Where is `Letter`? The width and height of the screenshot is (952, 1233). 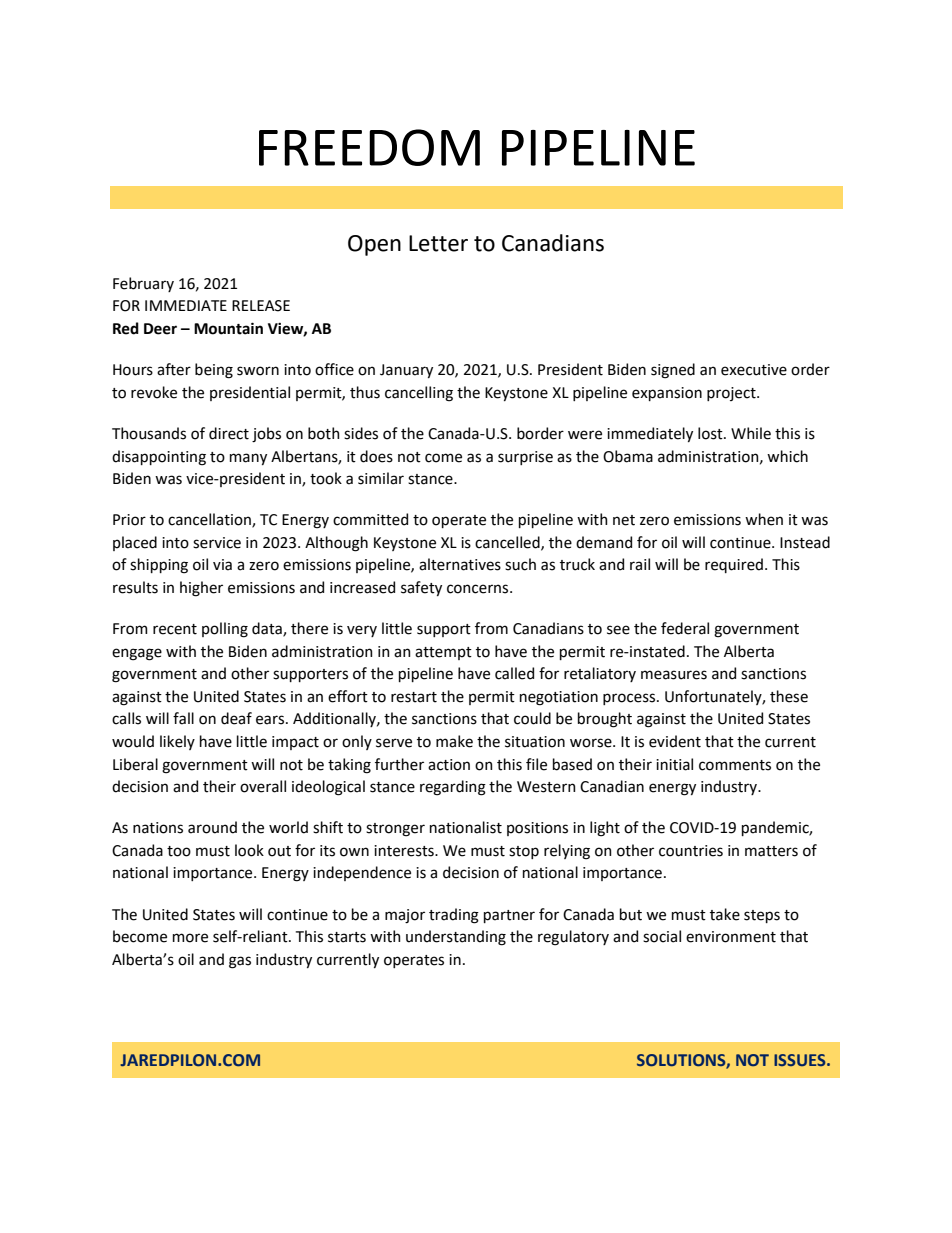
Letter is located at coordinates (438, 243).
